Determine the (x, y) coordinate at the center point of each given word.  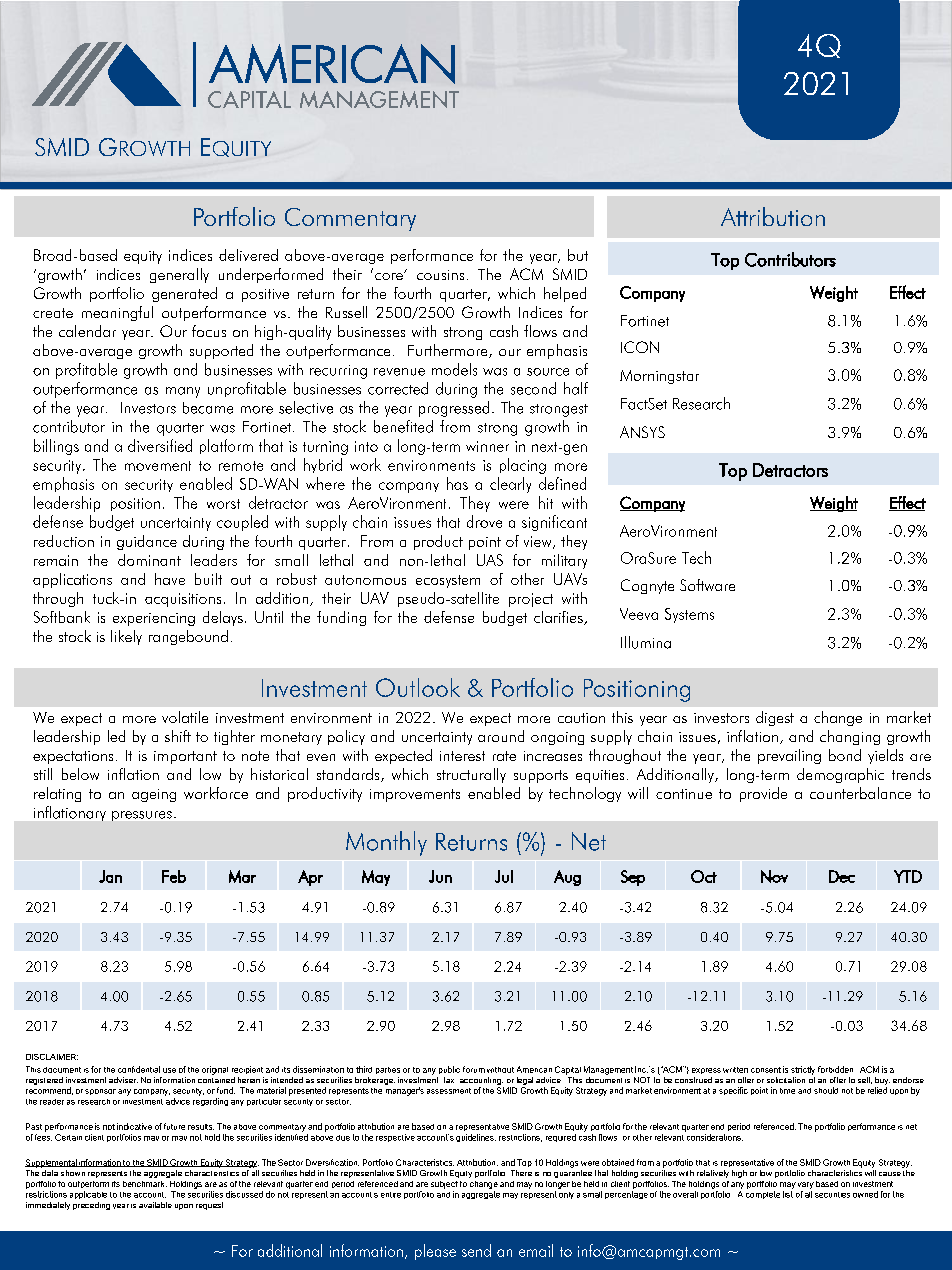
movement (158, 466)
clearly (510, 485)
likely (126, 637)
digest (775, 718)
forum (474, 1069)
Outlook (418, 687)
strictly (803, 1070)
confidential (139, 1069)
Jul (504, 876)
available (155, 1205)
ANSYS (642, 432)
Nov (774, 876)
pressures (142, 816)
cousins (440, 275)
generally (179, 275)
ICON (640, 347)
